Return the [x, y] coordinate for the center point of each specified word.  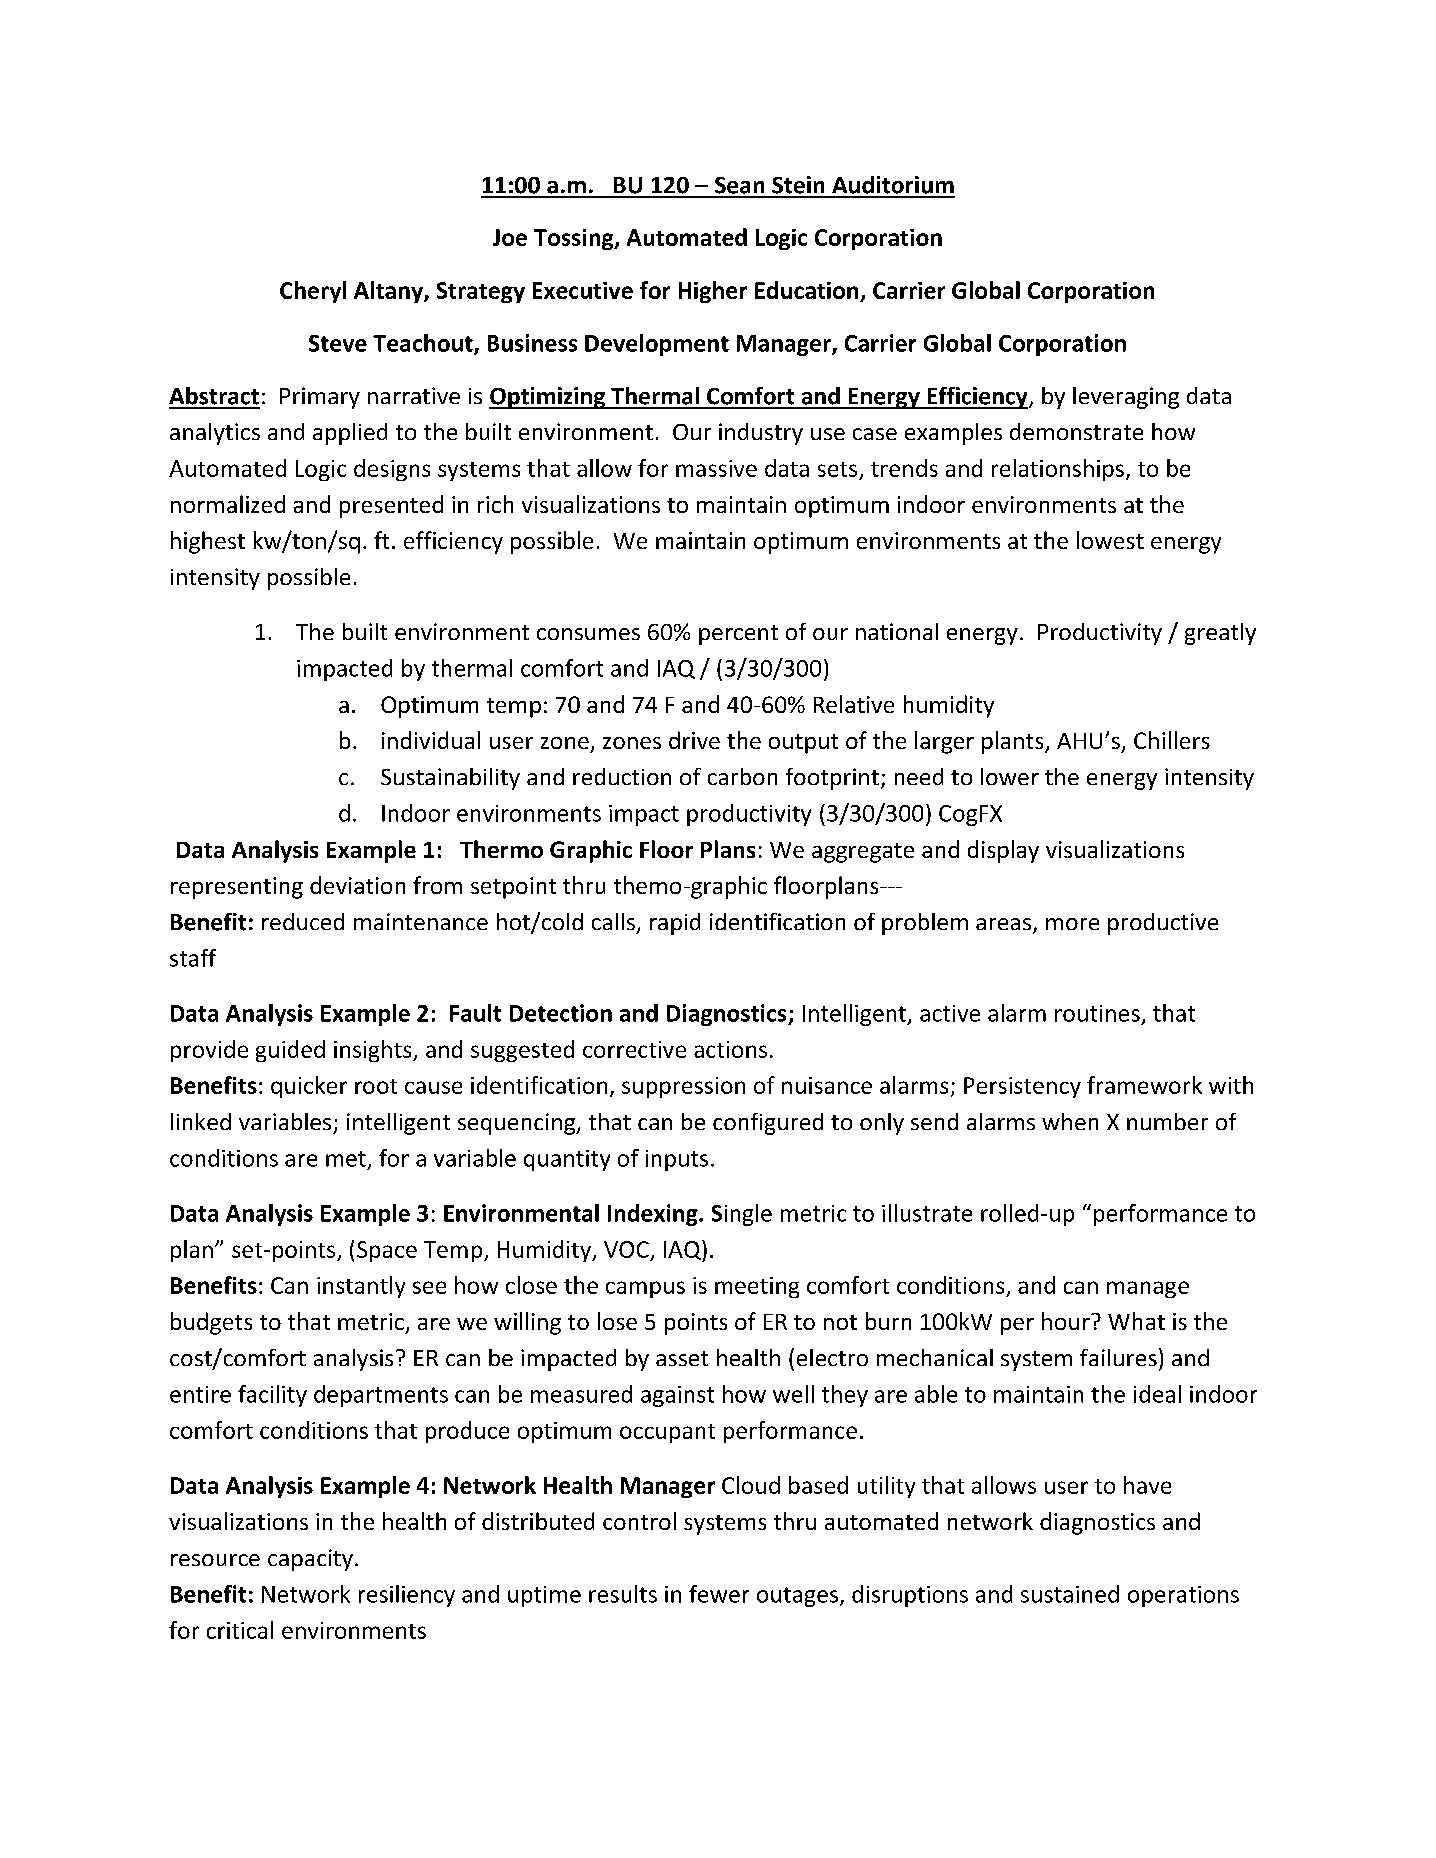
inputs [677, 1160]
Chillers [1172, 740]
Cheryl [313, 292]
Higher [713, 292]
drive [694, 740]
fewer [719, 1594]
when [1070, 1121]
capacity [310, 1560]
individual [431, 740]
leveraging [1126, 398]
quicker [309, 1087]
